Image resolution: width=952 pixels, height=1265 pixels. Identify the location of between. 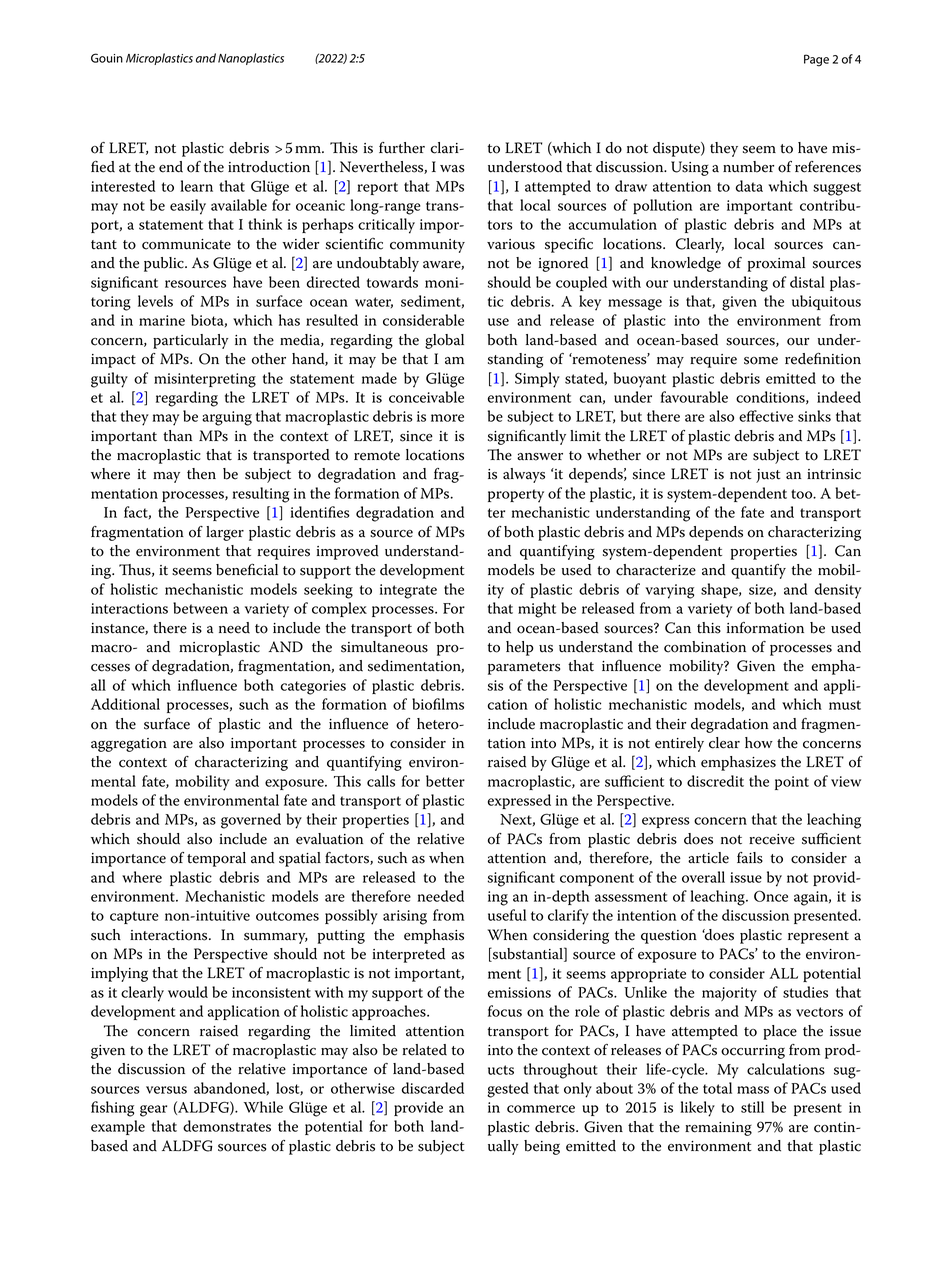
(200, 608).
